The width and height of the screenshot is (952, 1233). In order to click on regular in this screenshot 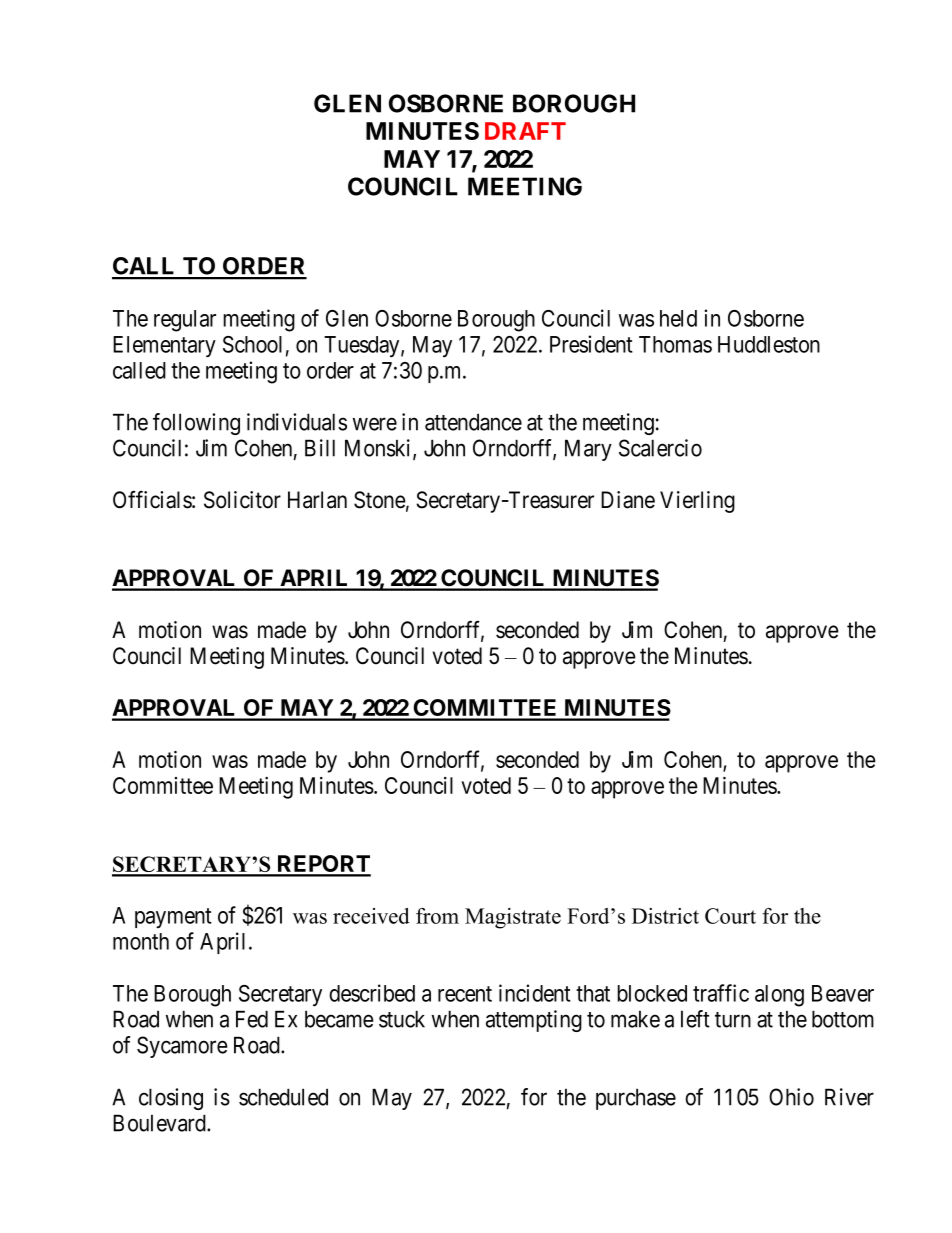, I will do `click(185, 321)`.
